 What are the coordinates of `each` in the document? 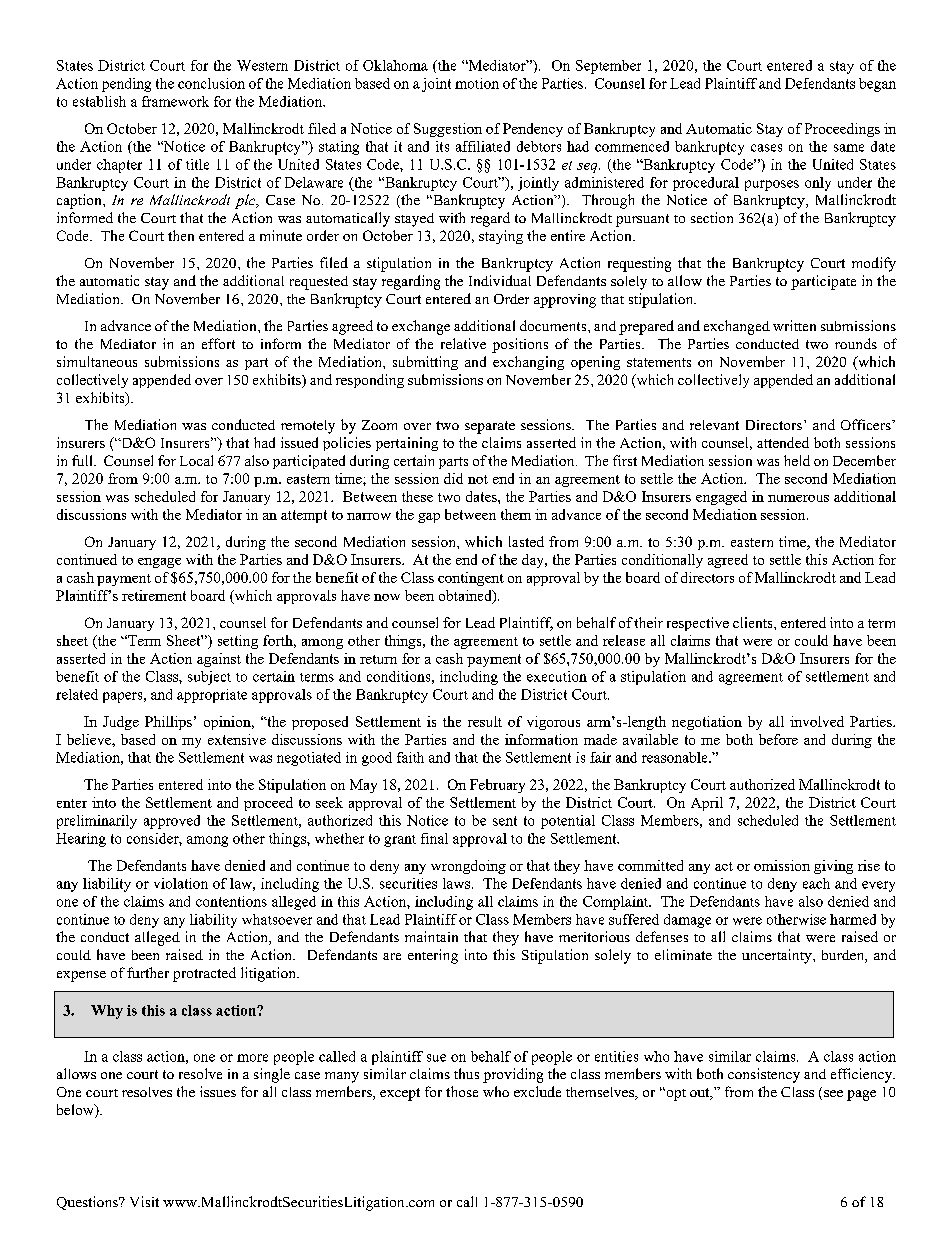 It's located at (816, 883).
